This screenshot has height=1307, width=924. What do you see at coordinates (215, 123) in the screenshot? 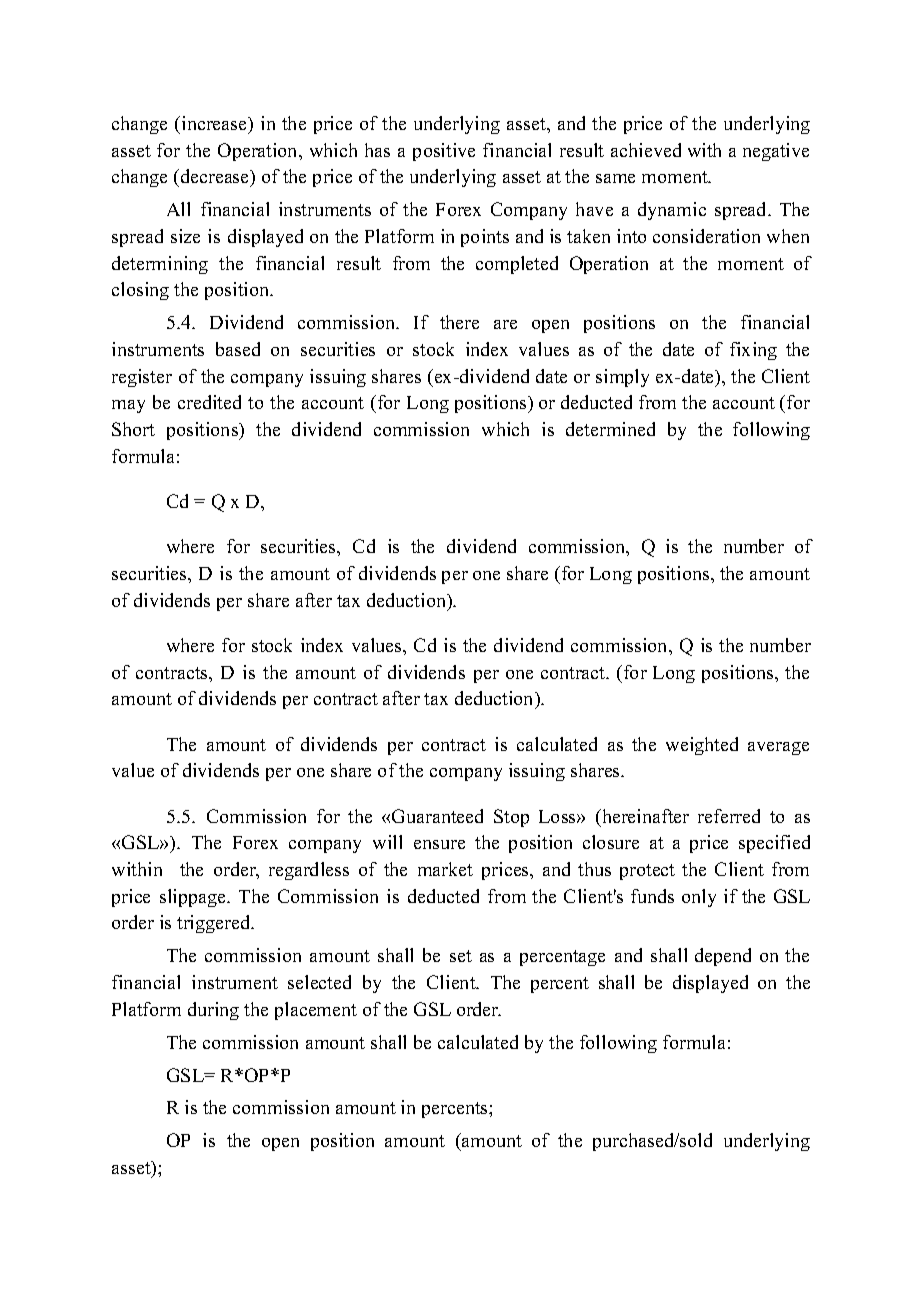
I see `increase` at bounding box center [215, 123].
